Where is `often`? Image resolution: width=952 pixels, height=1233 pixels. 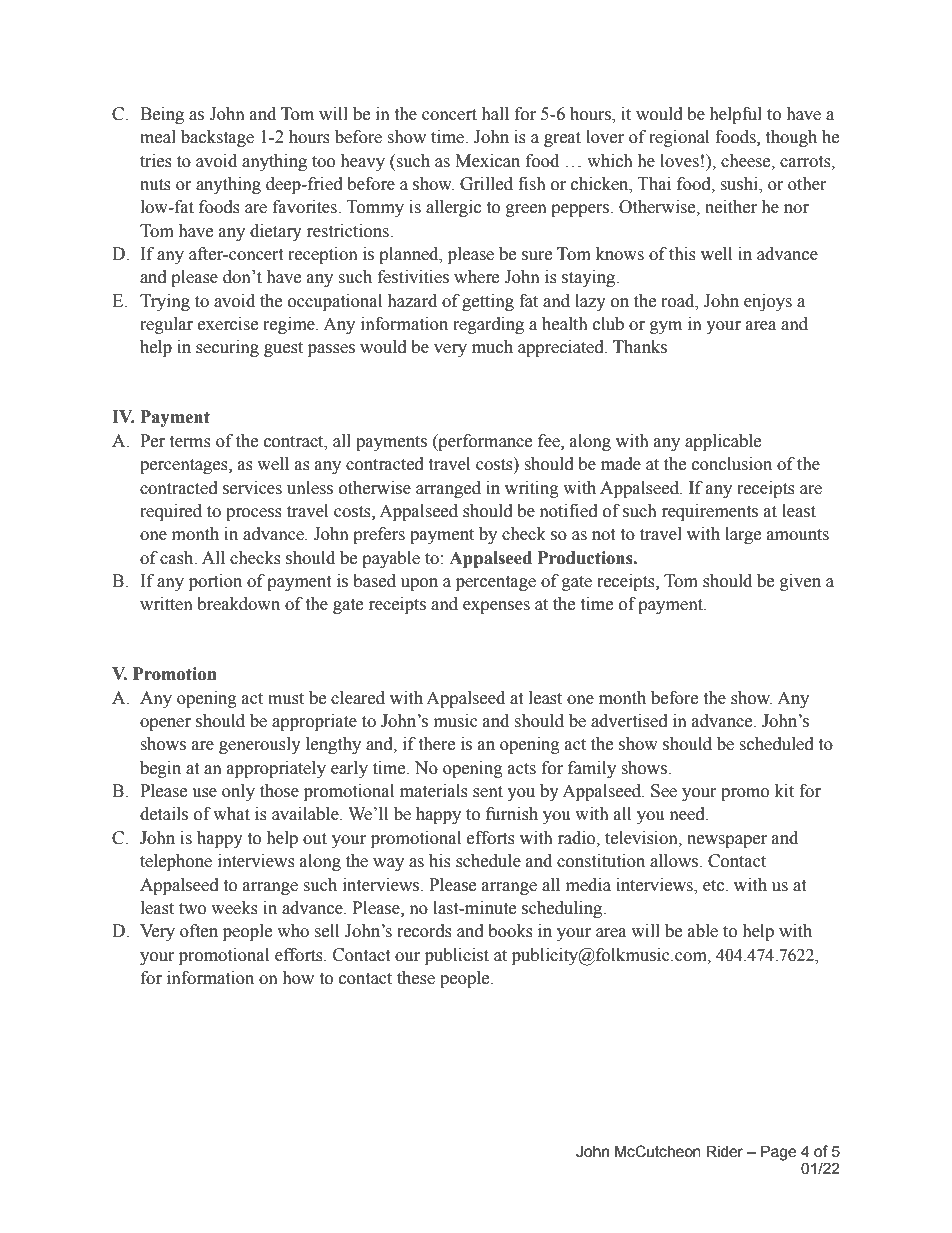 often is located at coordinates (199, 931).
